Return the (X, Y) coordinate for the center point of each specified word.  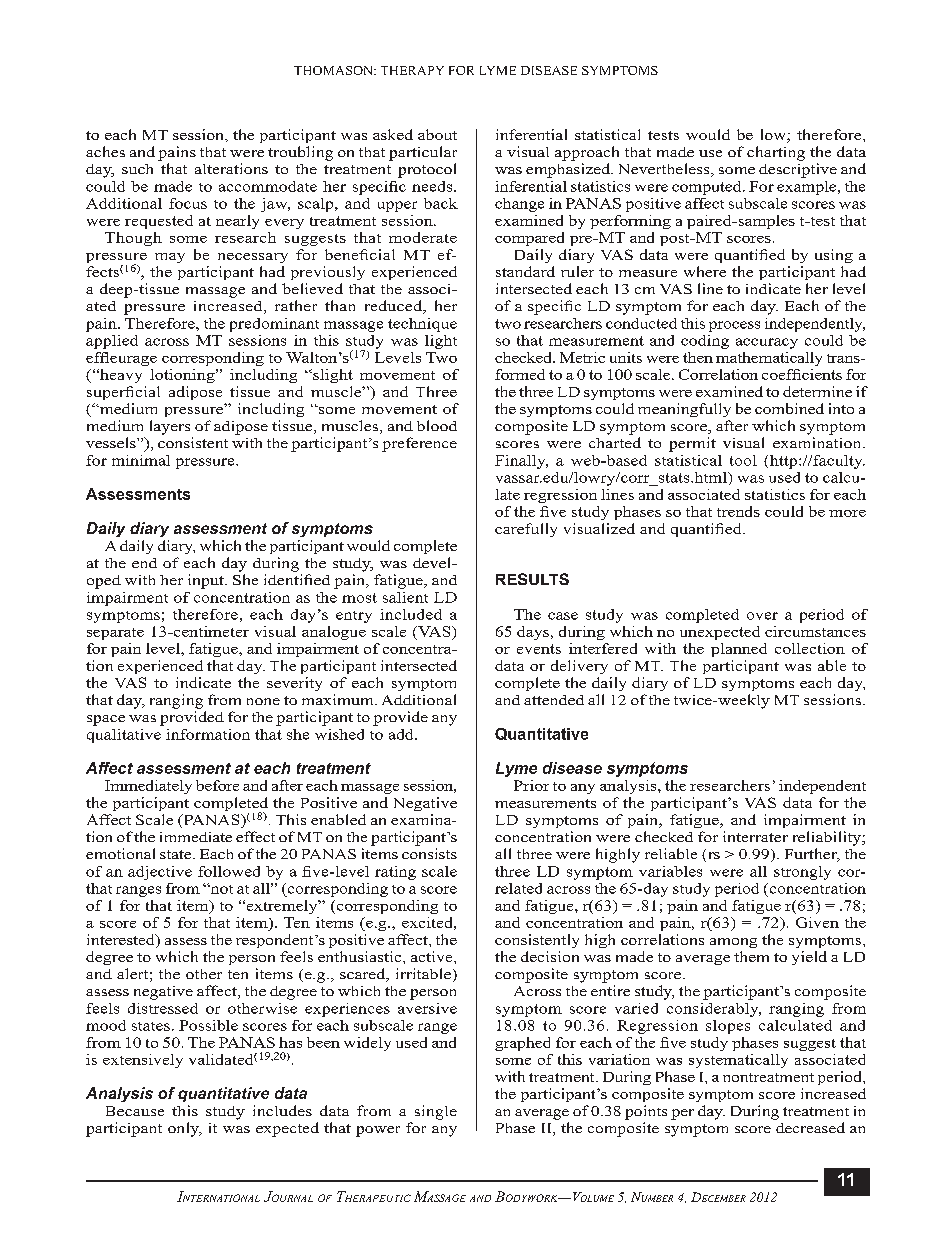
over (762, 616)
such (137, 169)
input (207, 581)
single (436, 1112)
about (437, 134)
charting (776, 153)
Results (532, 579)
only (185, 1129)
